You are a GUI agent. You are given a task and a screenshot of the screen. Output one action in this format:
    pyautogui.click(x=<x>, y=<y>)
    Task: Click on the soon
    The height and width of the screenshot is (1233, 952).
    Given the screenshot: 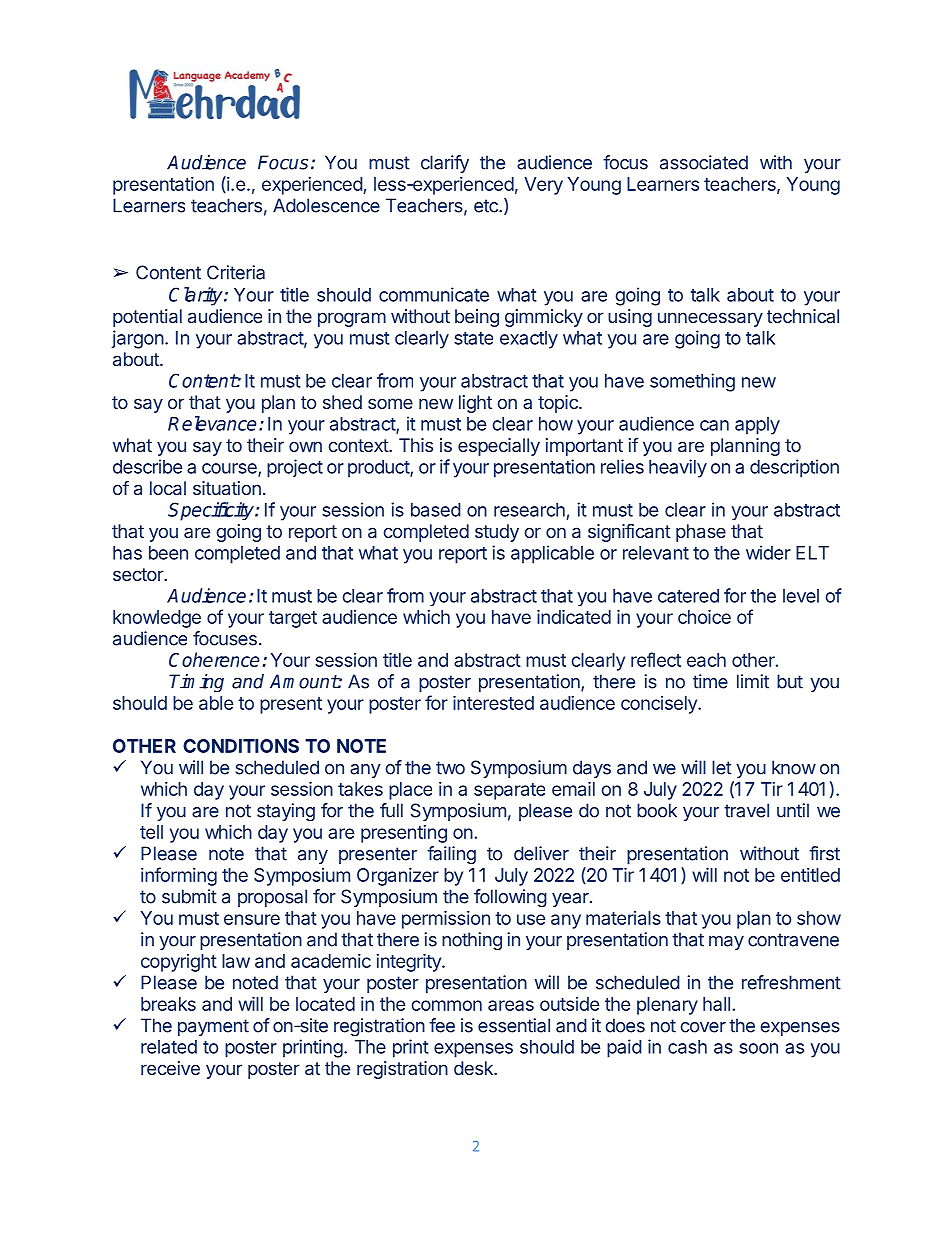 What is the action you would take?
    pyautogui.click(x=758, y=1048)
